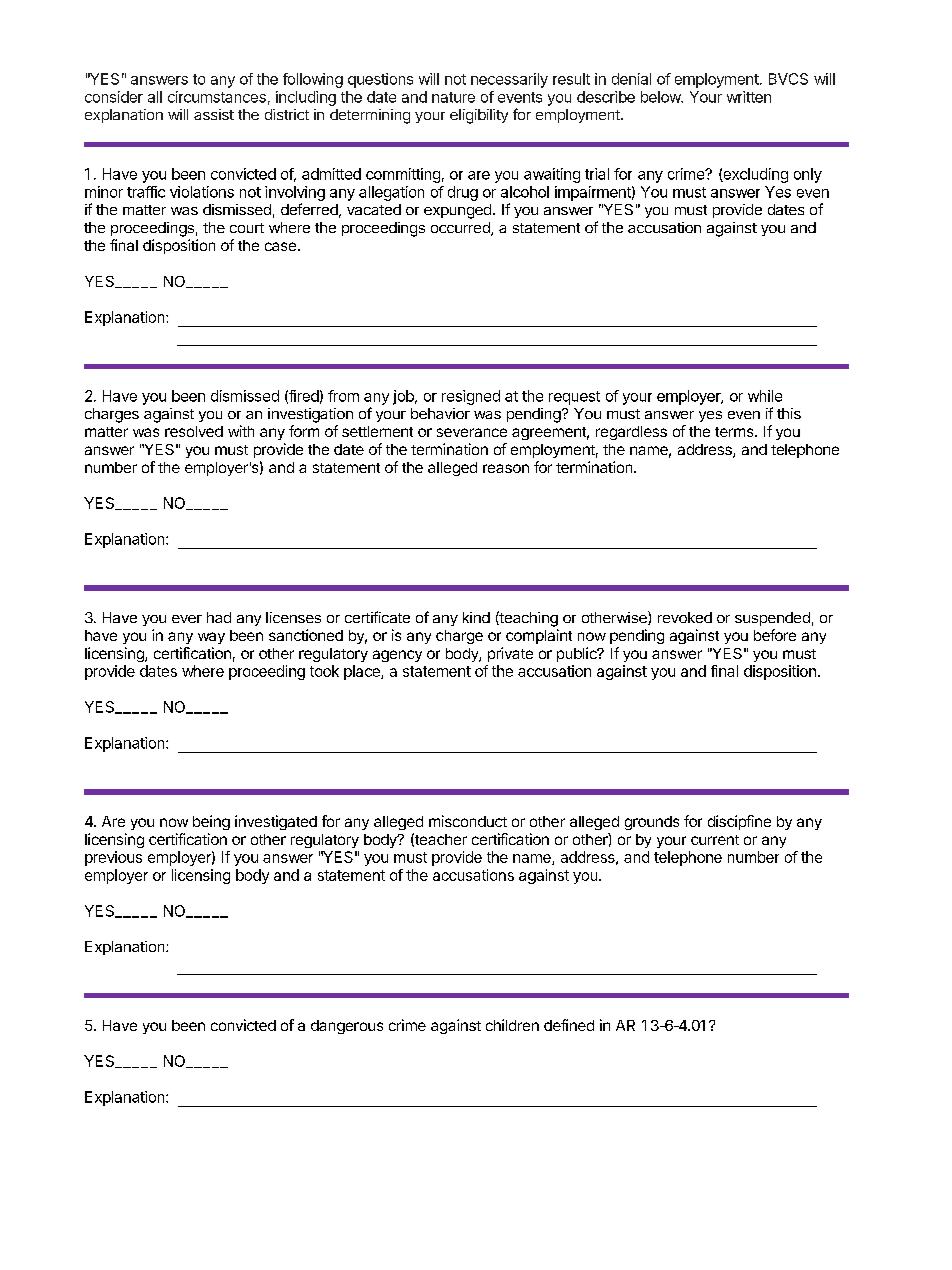 The width and height of the image is (952, 1270). What do you see at coordinates (347, 1027) in the image?
I see `dangerous` at bounding box center [347, 1027].
